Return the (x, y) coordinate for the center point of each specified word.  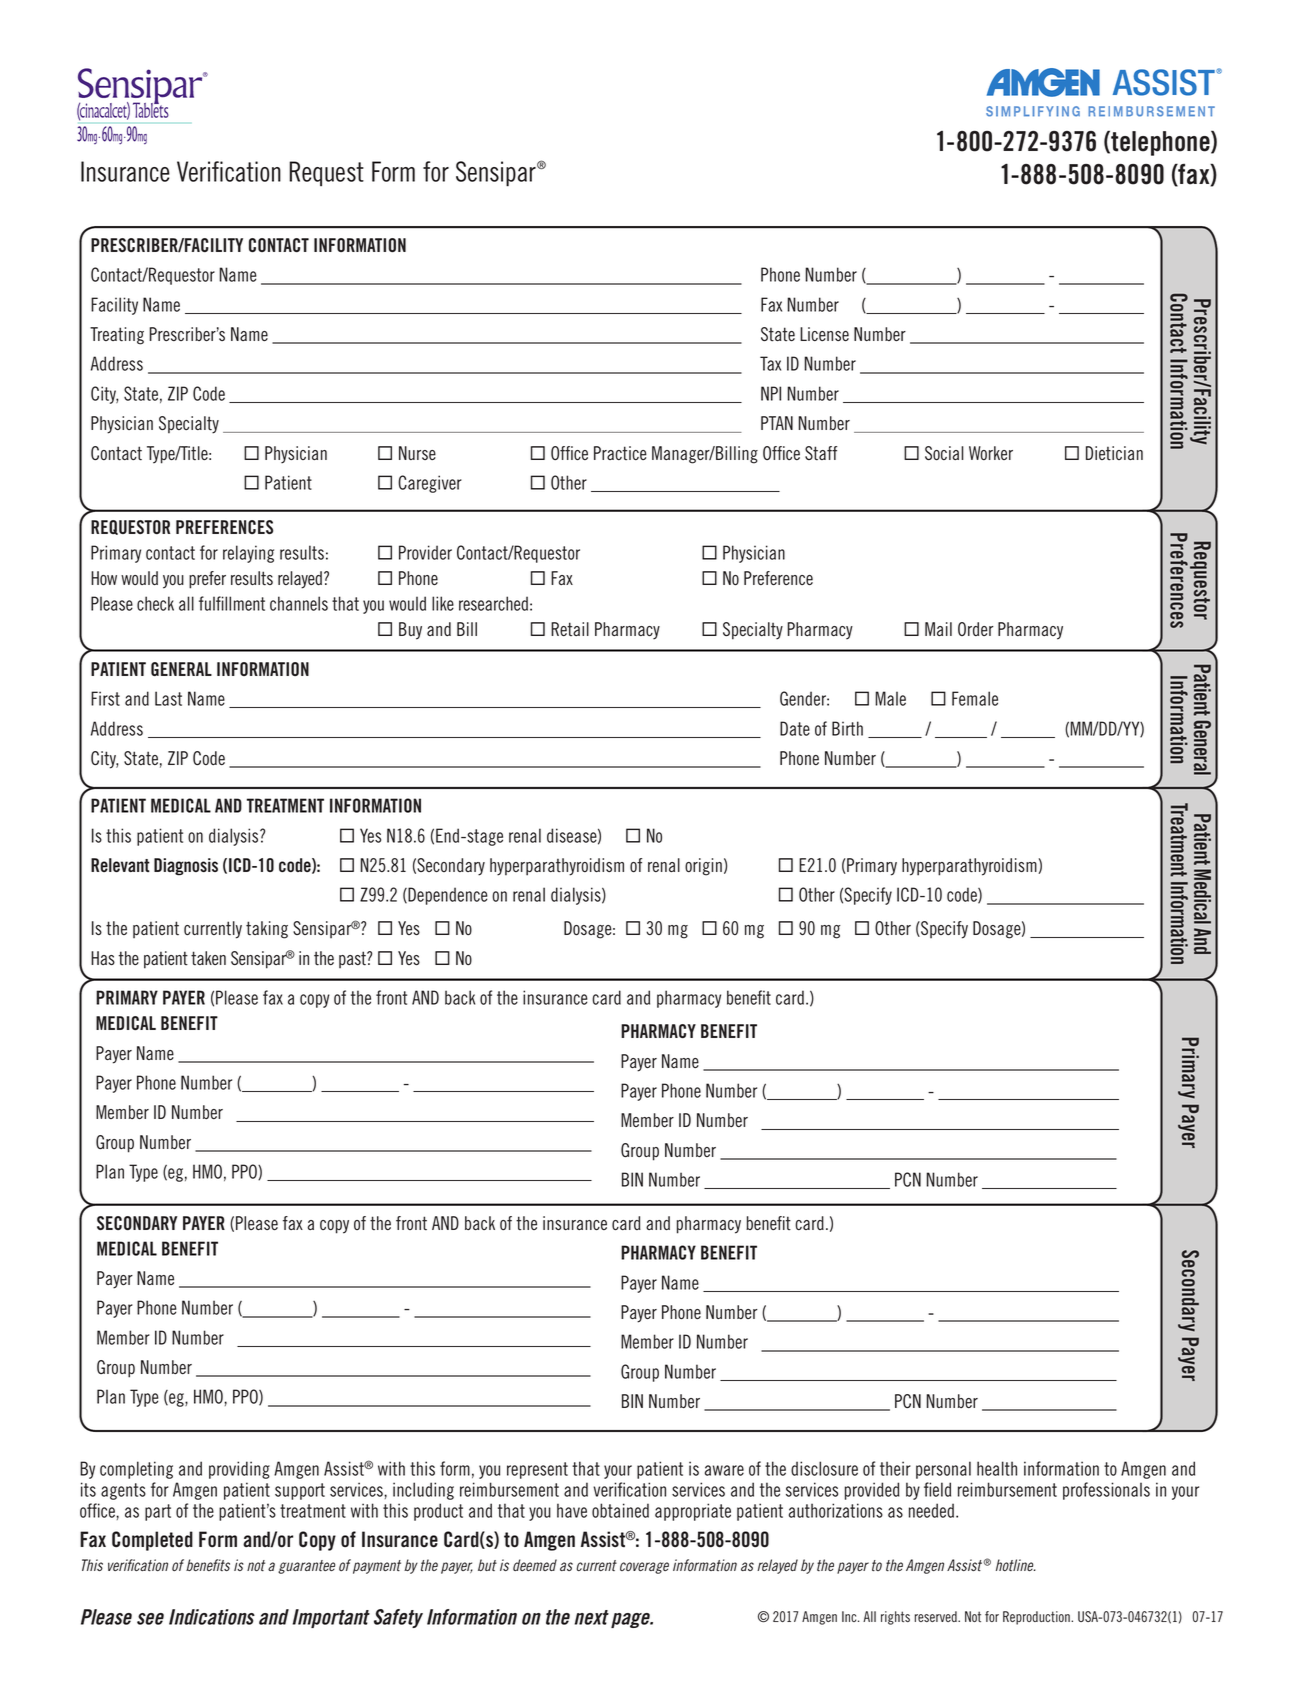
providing (239, 1470)
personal (943, 1470)
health (997, 1468)
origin (703, 867)
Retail (570, 629)
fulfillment (232, 603)
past (353, 959)
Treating (117, 336)
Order (975, 629)
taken (208, 958)
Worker (991, 453)
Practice (620, 453)
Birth (847, 728)
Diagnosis (186, 867)
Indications (212, 1617)
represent (537, 1470)
